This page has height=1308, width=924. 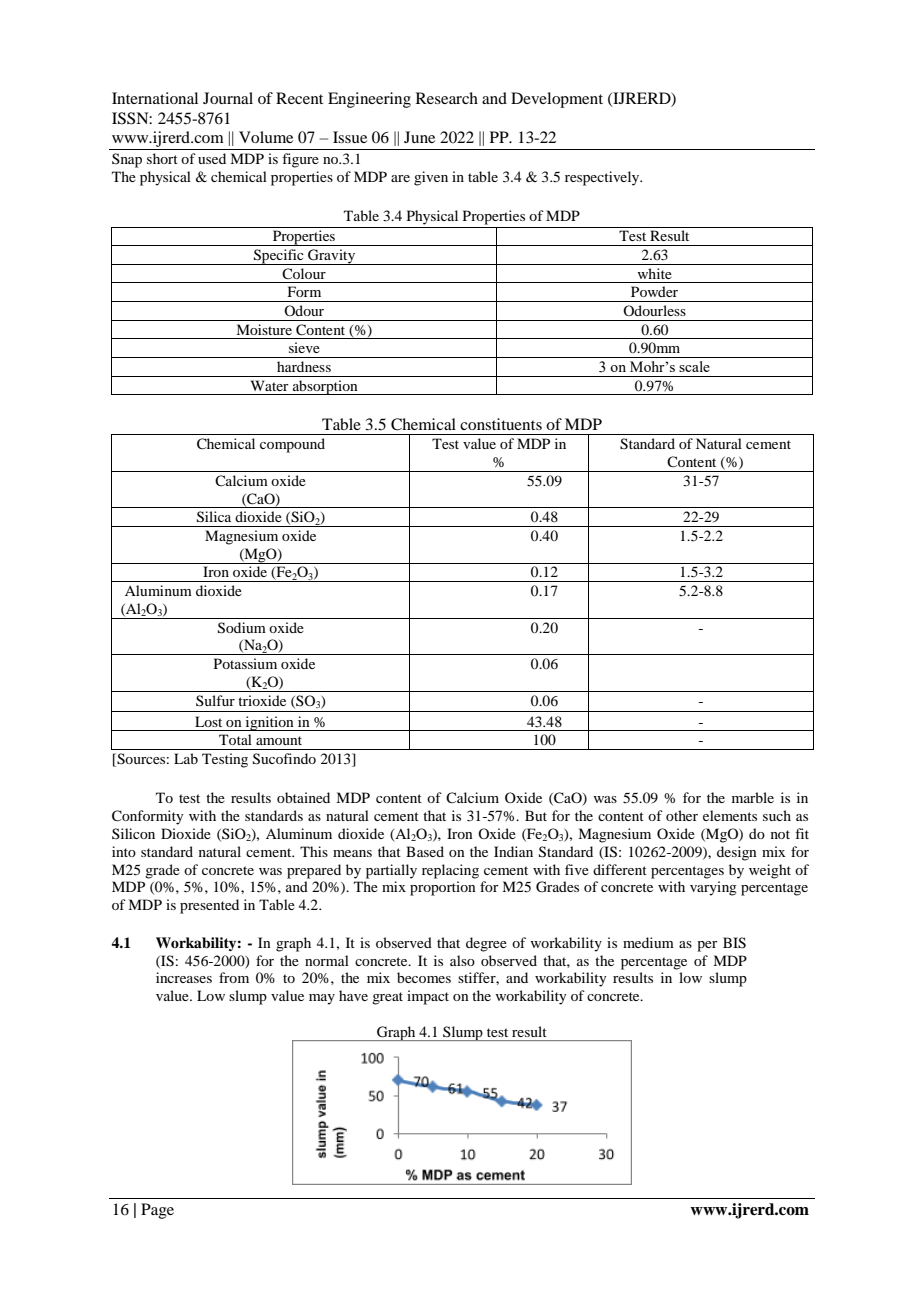 I want to click on Research, so click(x=447, y=98).
